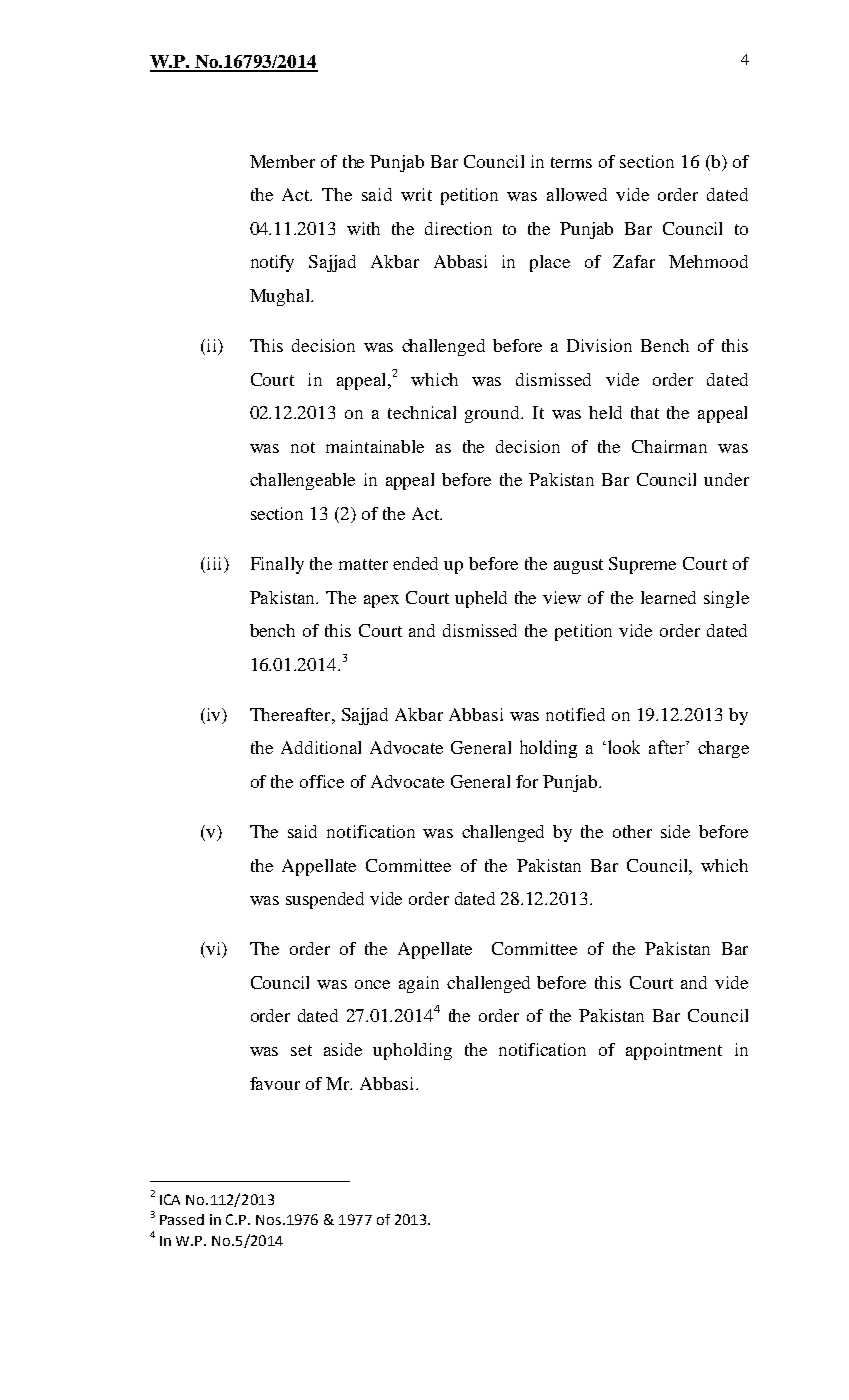 The image size is (849, 1400). Describe the element at coordinates (381, 601) in the screenshot. I see `apex` at that location.
